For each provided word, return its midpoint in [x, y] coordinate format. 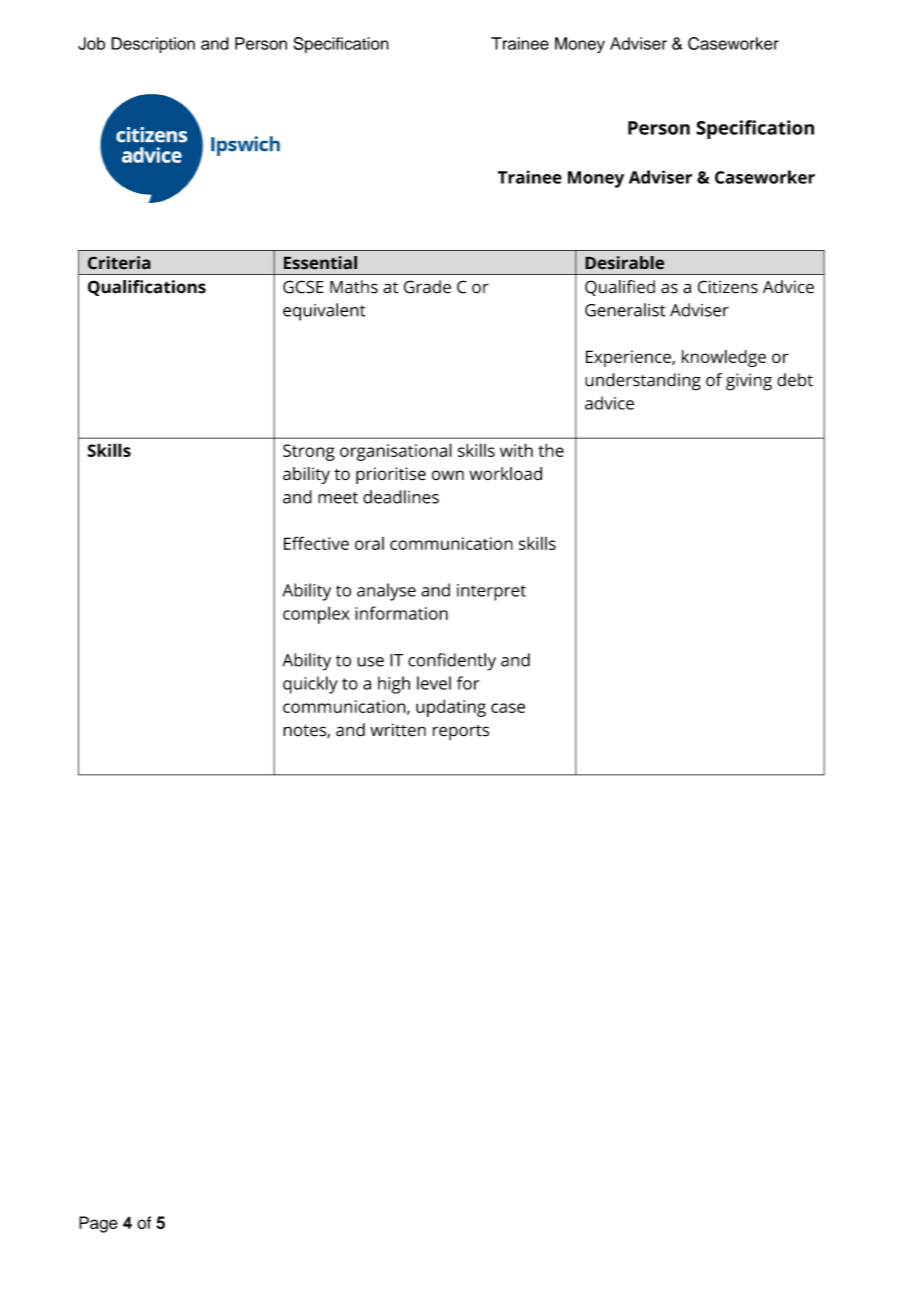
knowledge [724, 358]
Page [98, 1224]
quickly [310, 685]
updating [451, 708]
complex [316, 615]
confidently [452, 662]
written [398, 730]
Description [153, 45]
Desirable [624, 263]
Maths [354, 287]
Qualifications [147, 288]
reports [461, 732]
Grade [427, 287]
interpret [491, 592]
